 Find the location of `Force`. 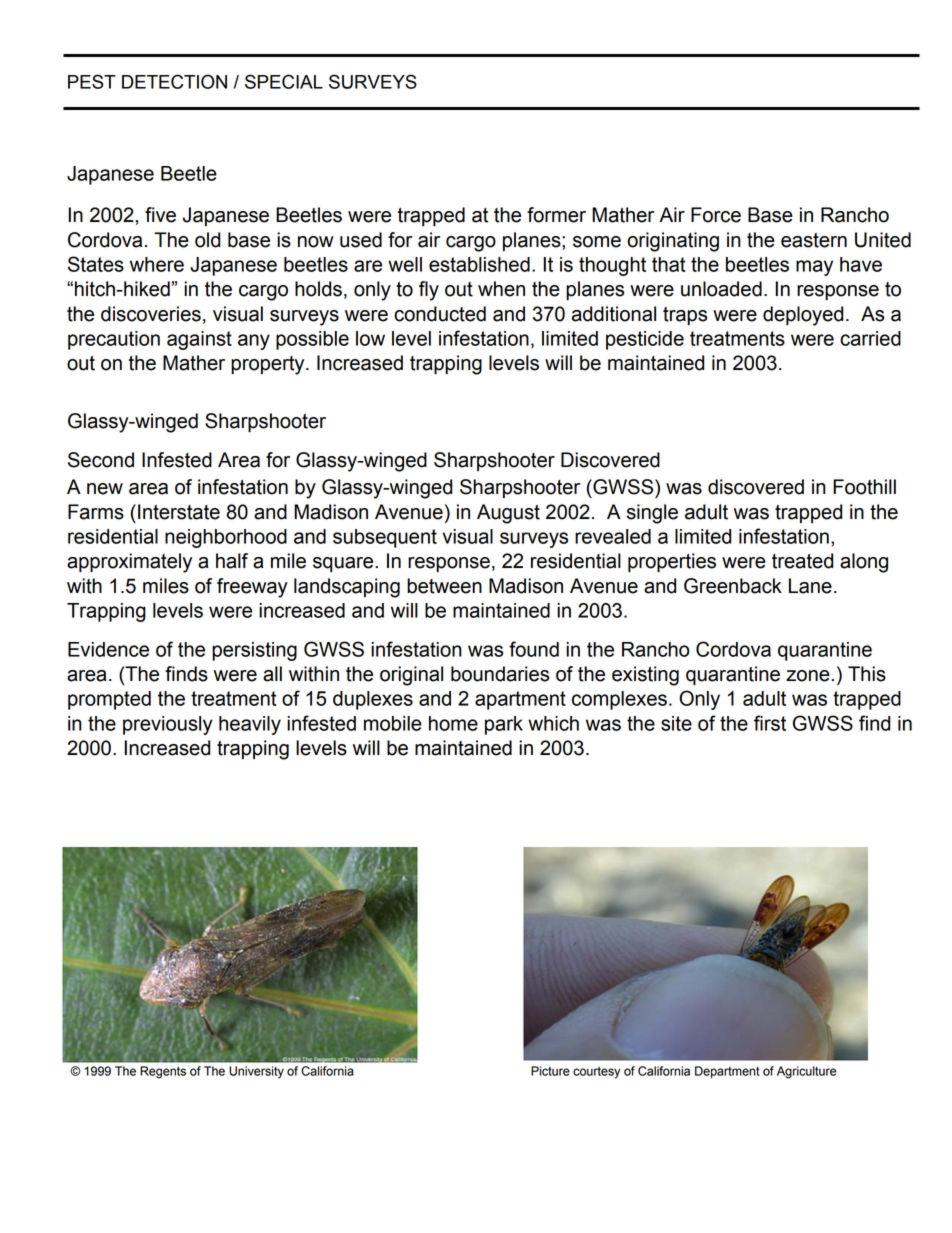

Force is located at coordinates (716, 215).
